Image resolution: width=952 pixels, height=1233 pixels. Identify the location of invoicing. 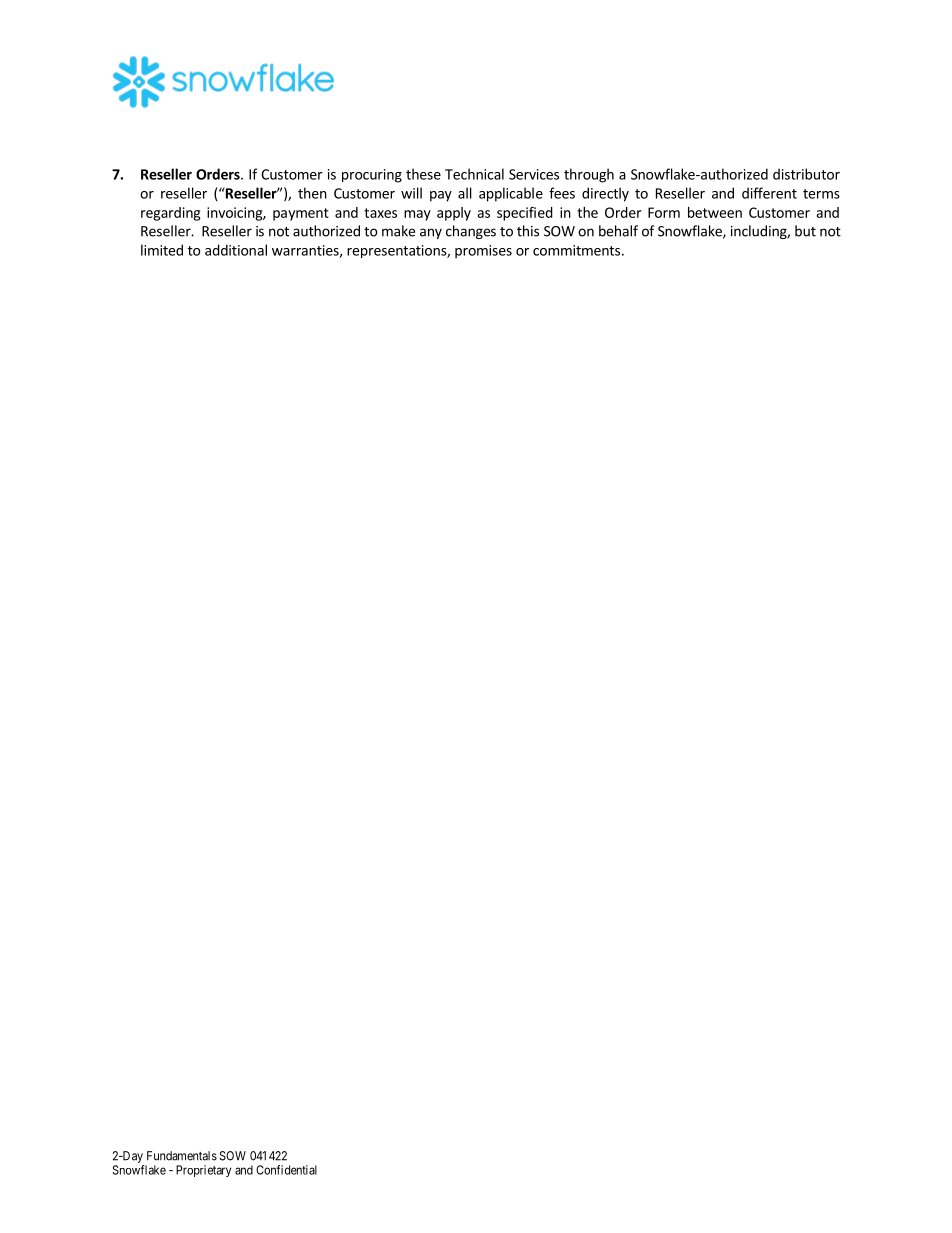
(235, 214).
